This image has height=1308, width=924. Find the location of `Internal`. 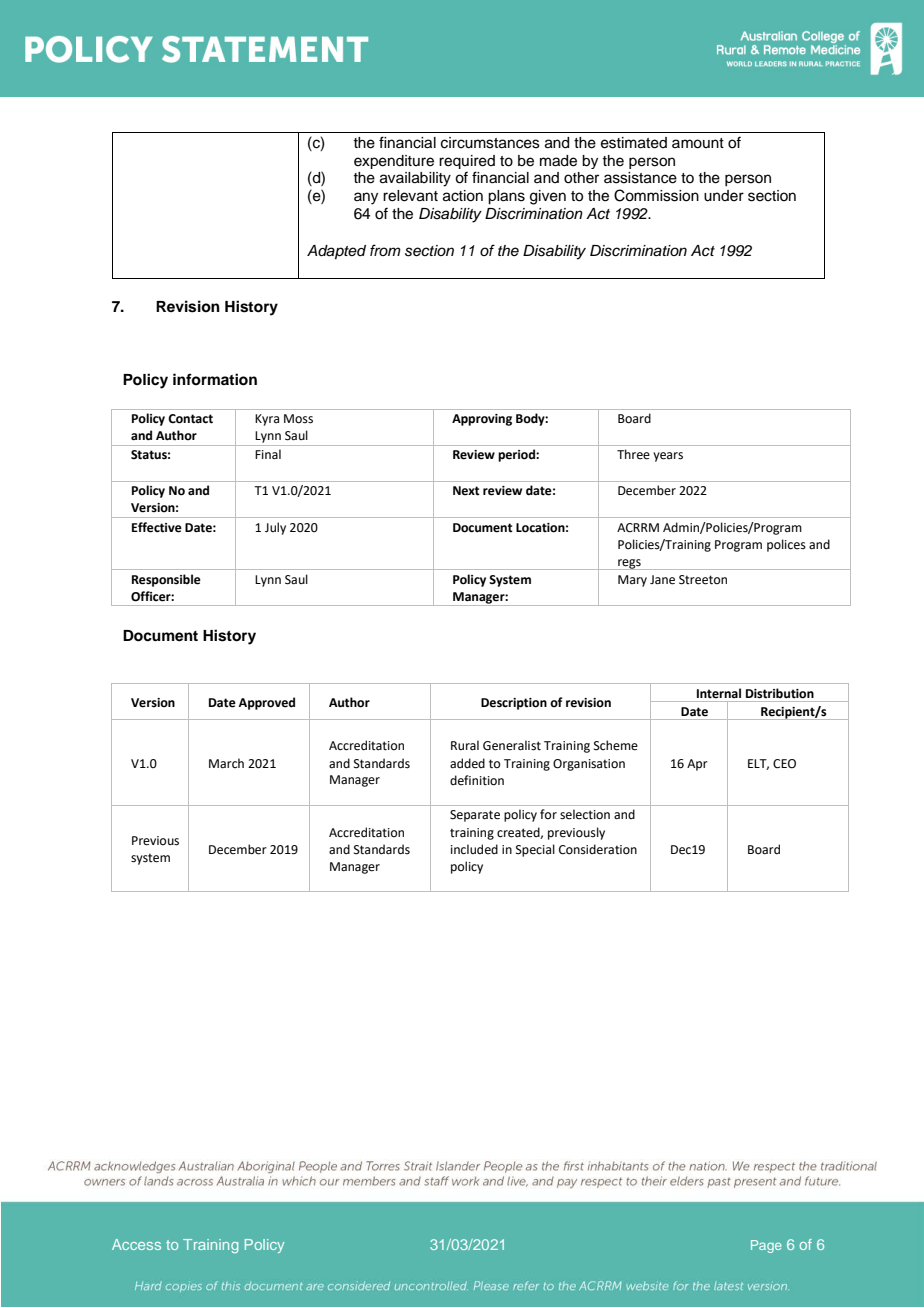

Internal is located at coordinates (719, 693).
